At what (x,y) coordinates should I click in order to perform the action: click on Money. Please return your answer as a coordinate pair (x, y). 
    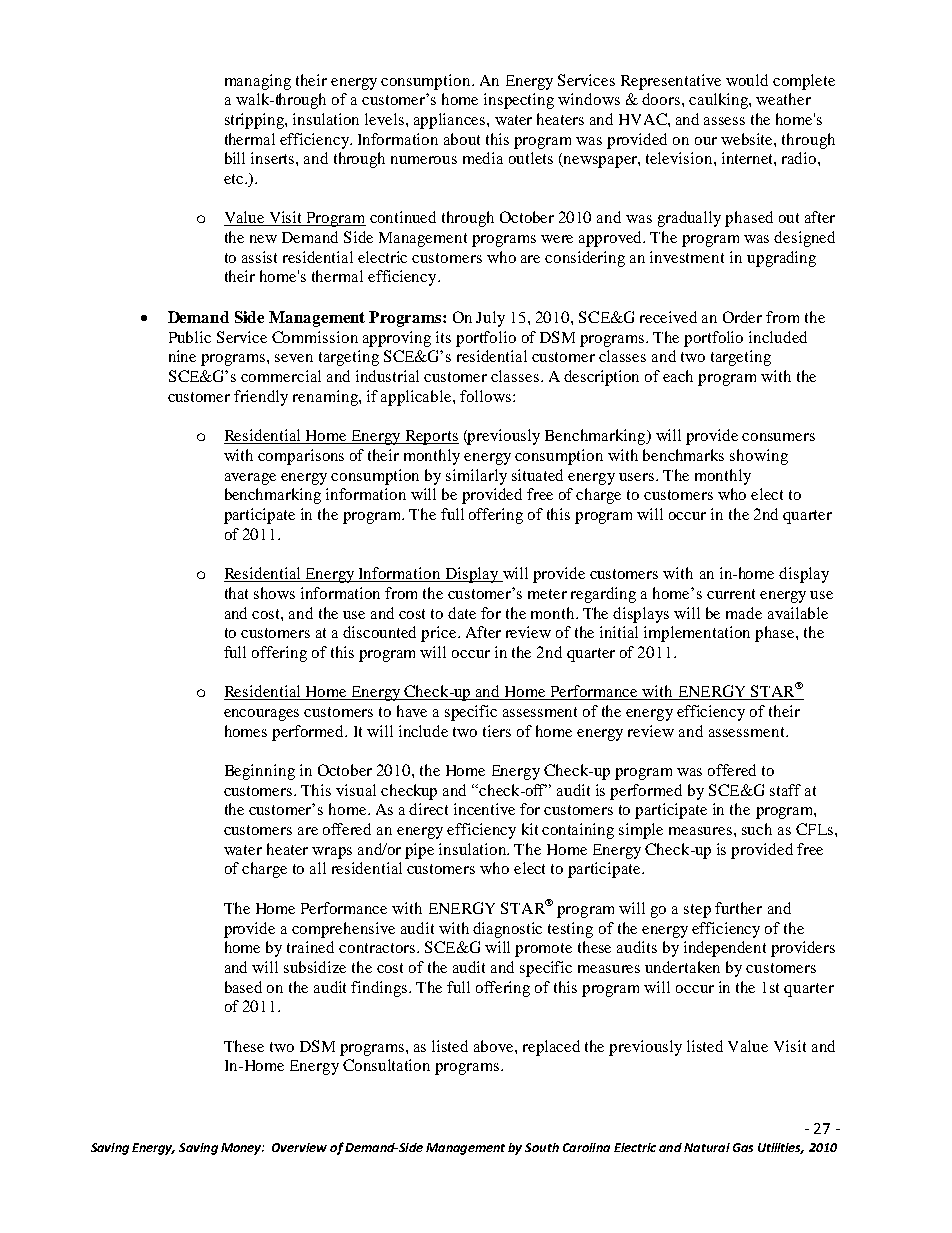
    Looking at the image, I should click on (242, 1149).
